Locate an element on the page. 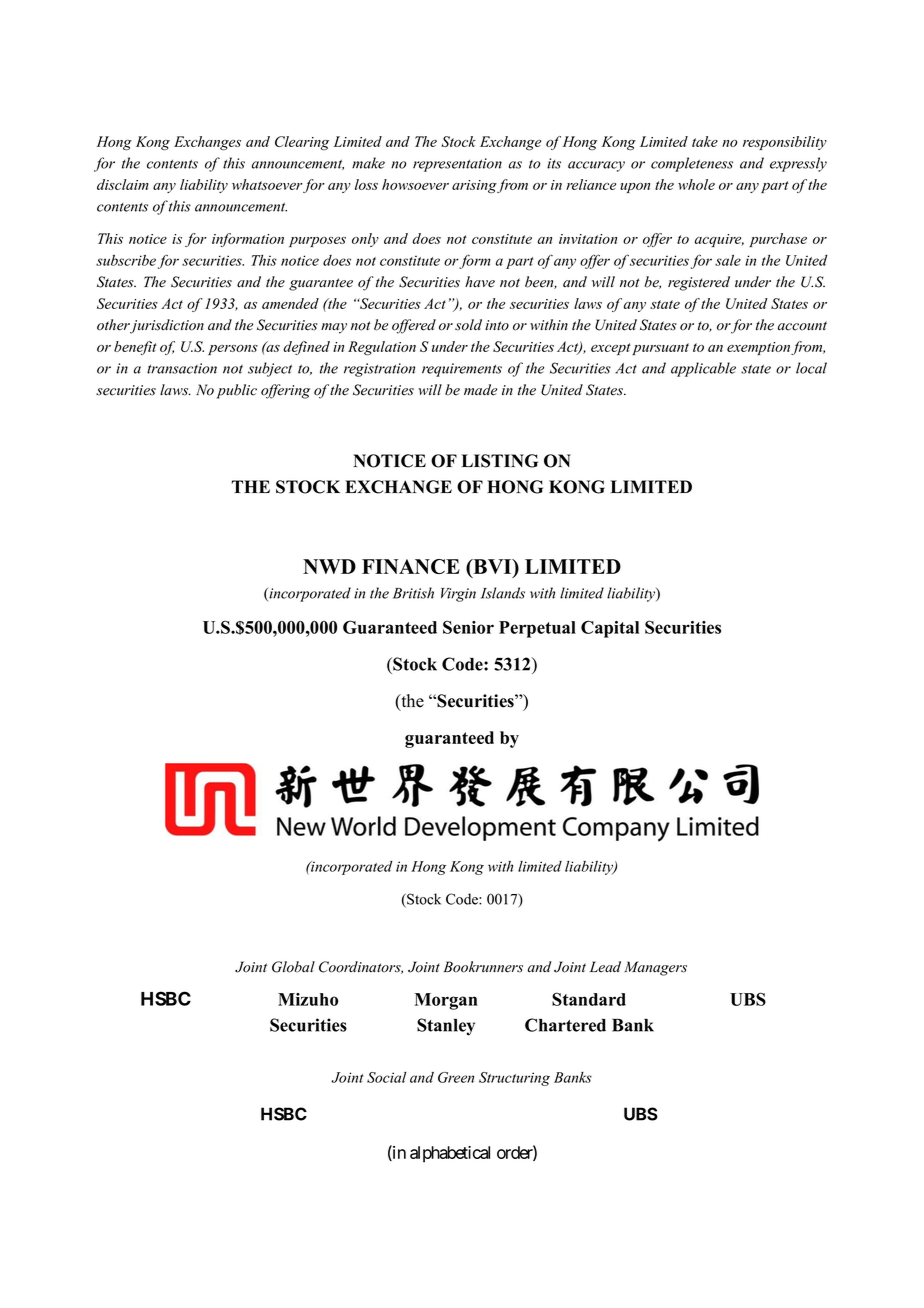  Global is located at coordinates (293, 967).
